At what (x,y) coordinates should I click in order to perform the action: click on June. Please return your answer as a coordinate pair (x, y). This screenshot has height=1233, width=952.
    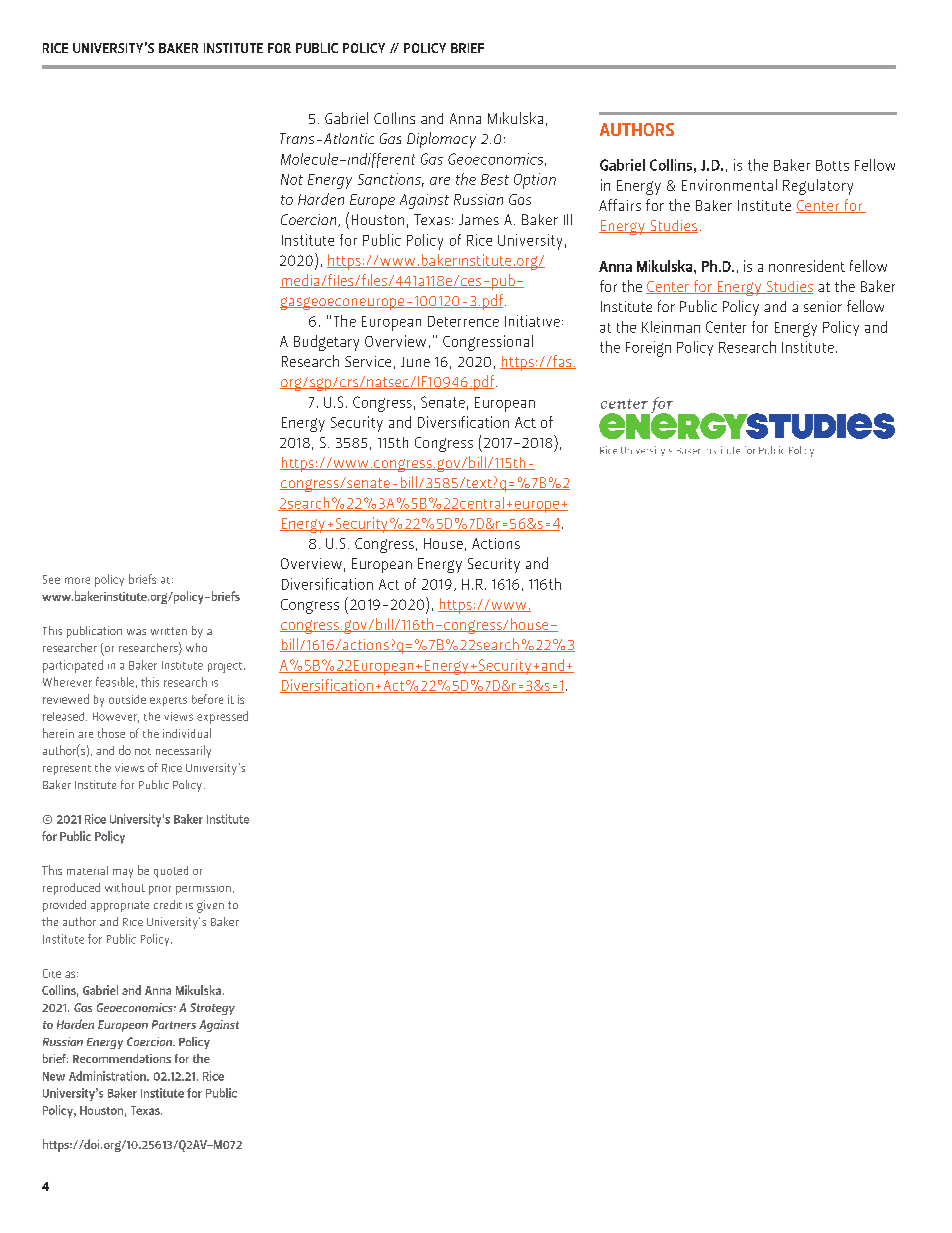
    Looking at the image, I should click on (415, 362).
